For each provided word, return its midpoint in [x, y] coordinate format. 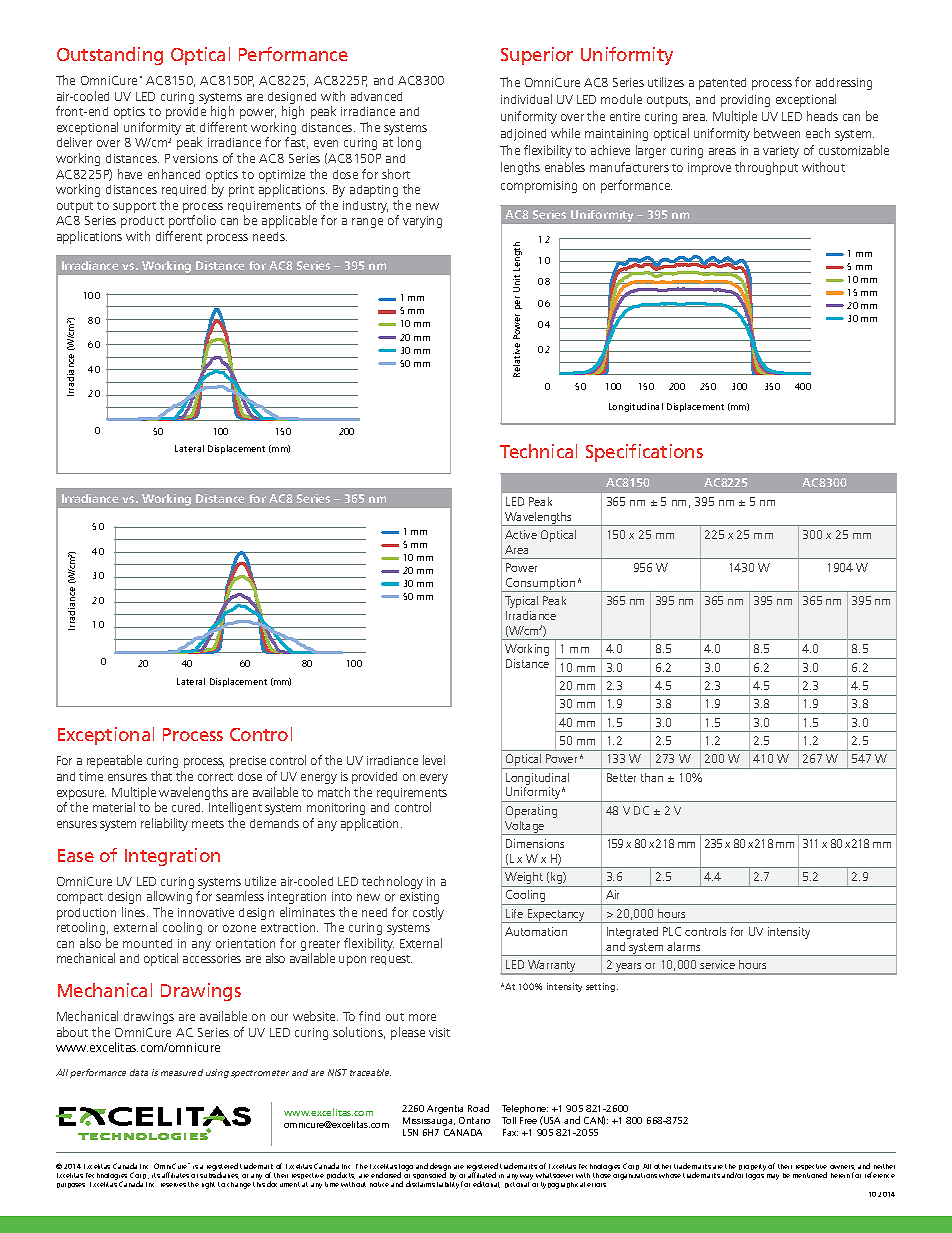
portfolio [192, 221]
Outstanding [110, 56]
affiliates [175, 1175]
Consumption [541, 585]
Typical [521, 602]
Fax [510, 1132]
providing [745, 101]
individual [526, 99]
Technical [538, 451]
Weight [524, 879]
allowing [169, 897]
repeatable [114, 761]
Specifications [644, 453]
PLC [672, 931]
